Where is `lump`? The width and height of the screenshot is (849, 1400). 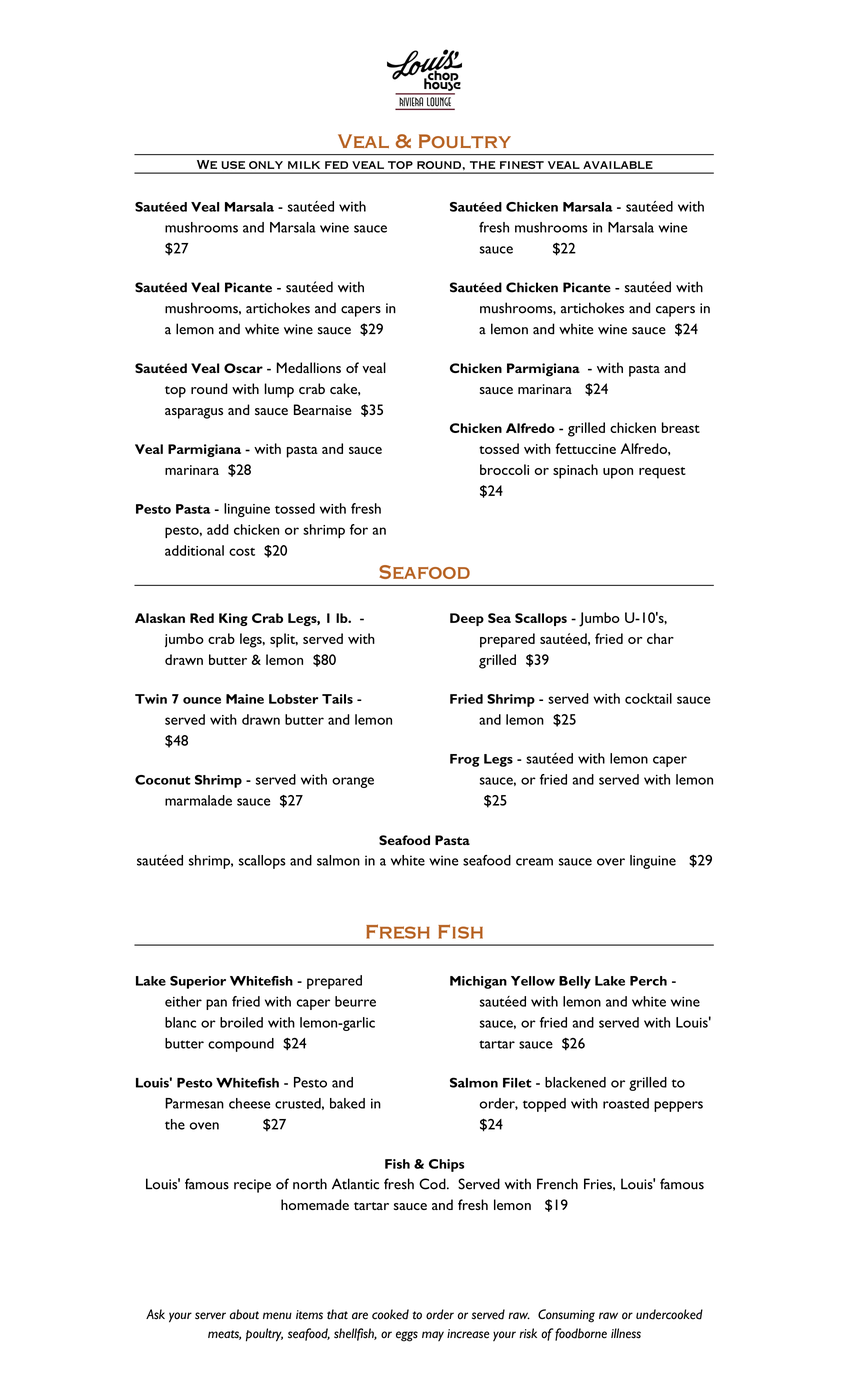 lump is located at coordinates (279, 390).
